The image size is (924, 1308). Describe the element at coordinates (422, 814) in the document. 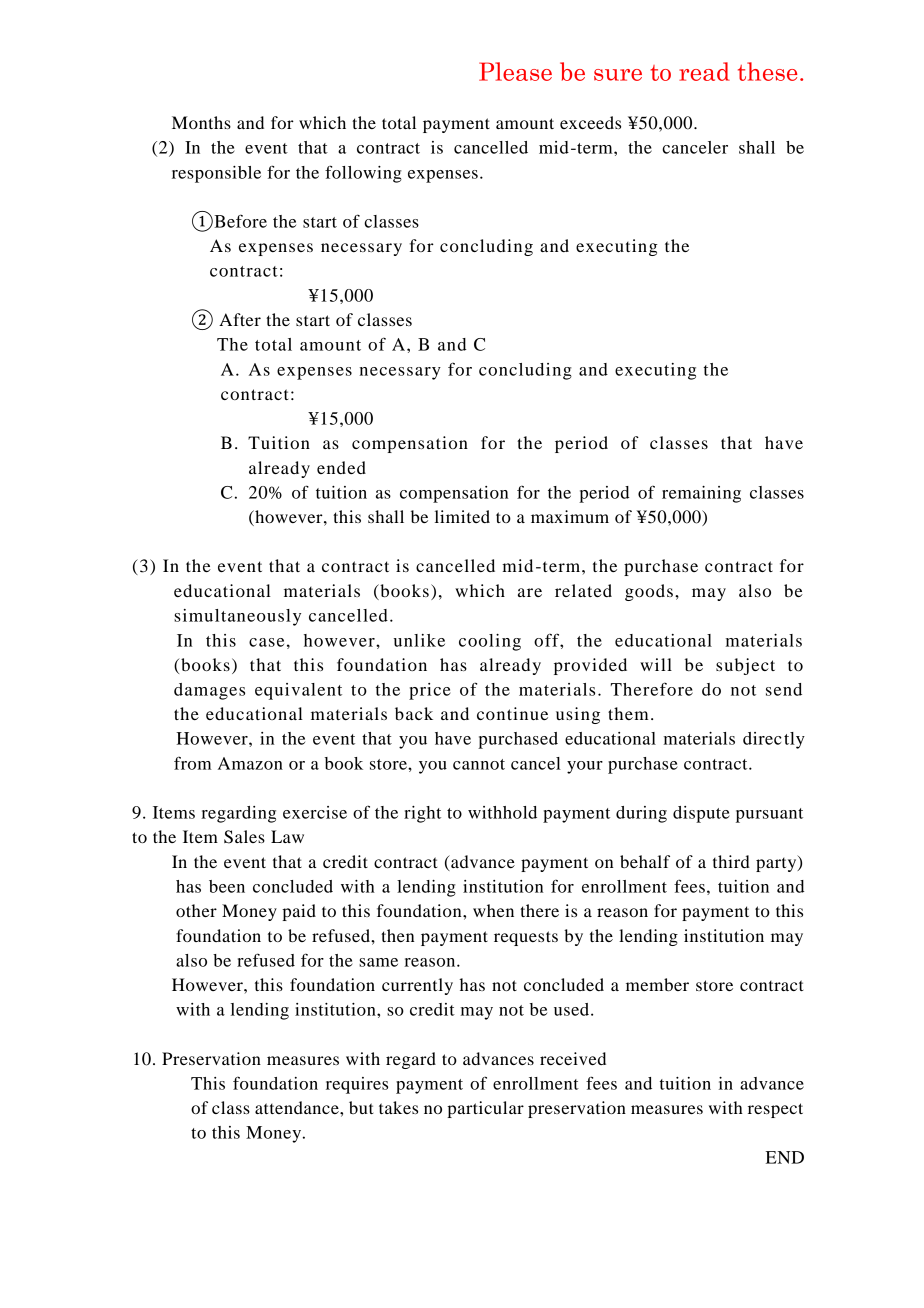

I see `right` at that location.
